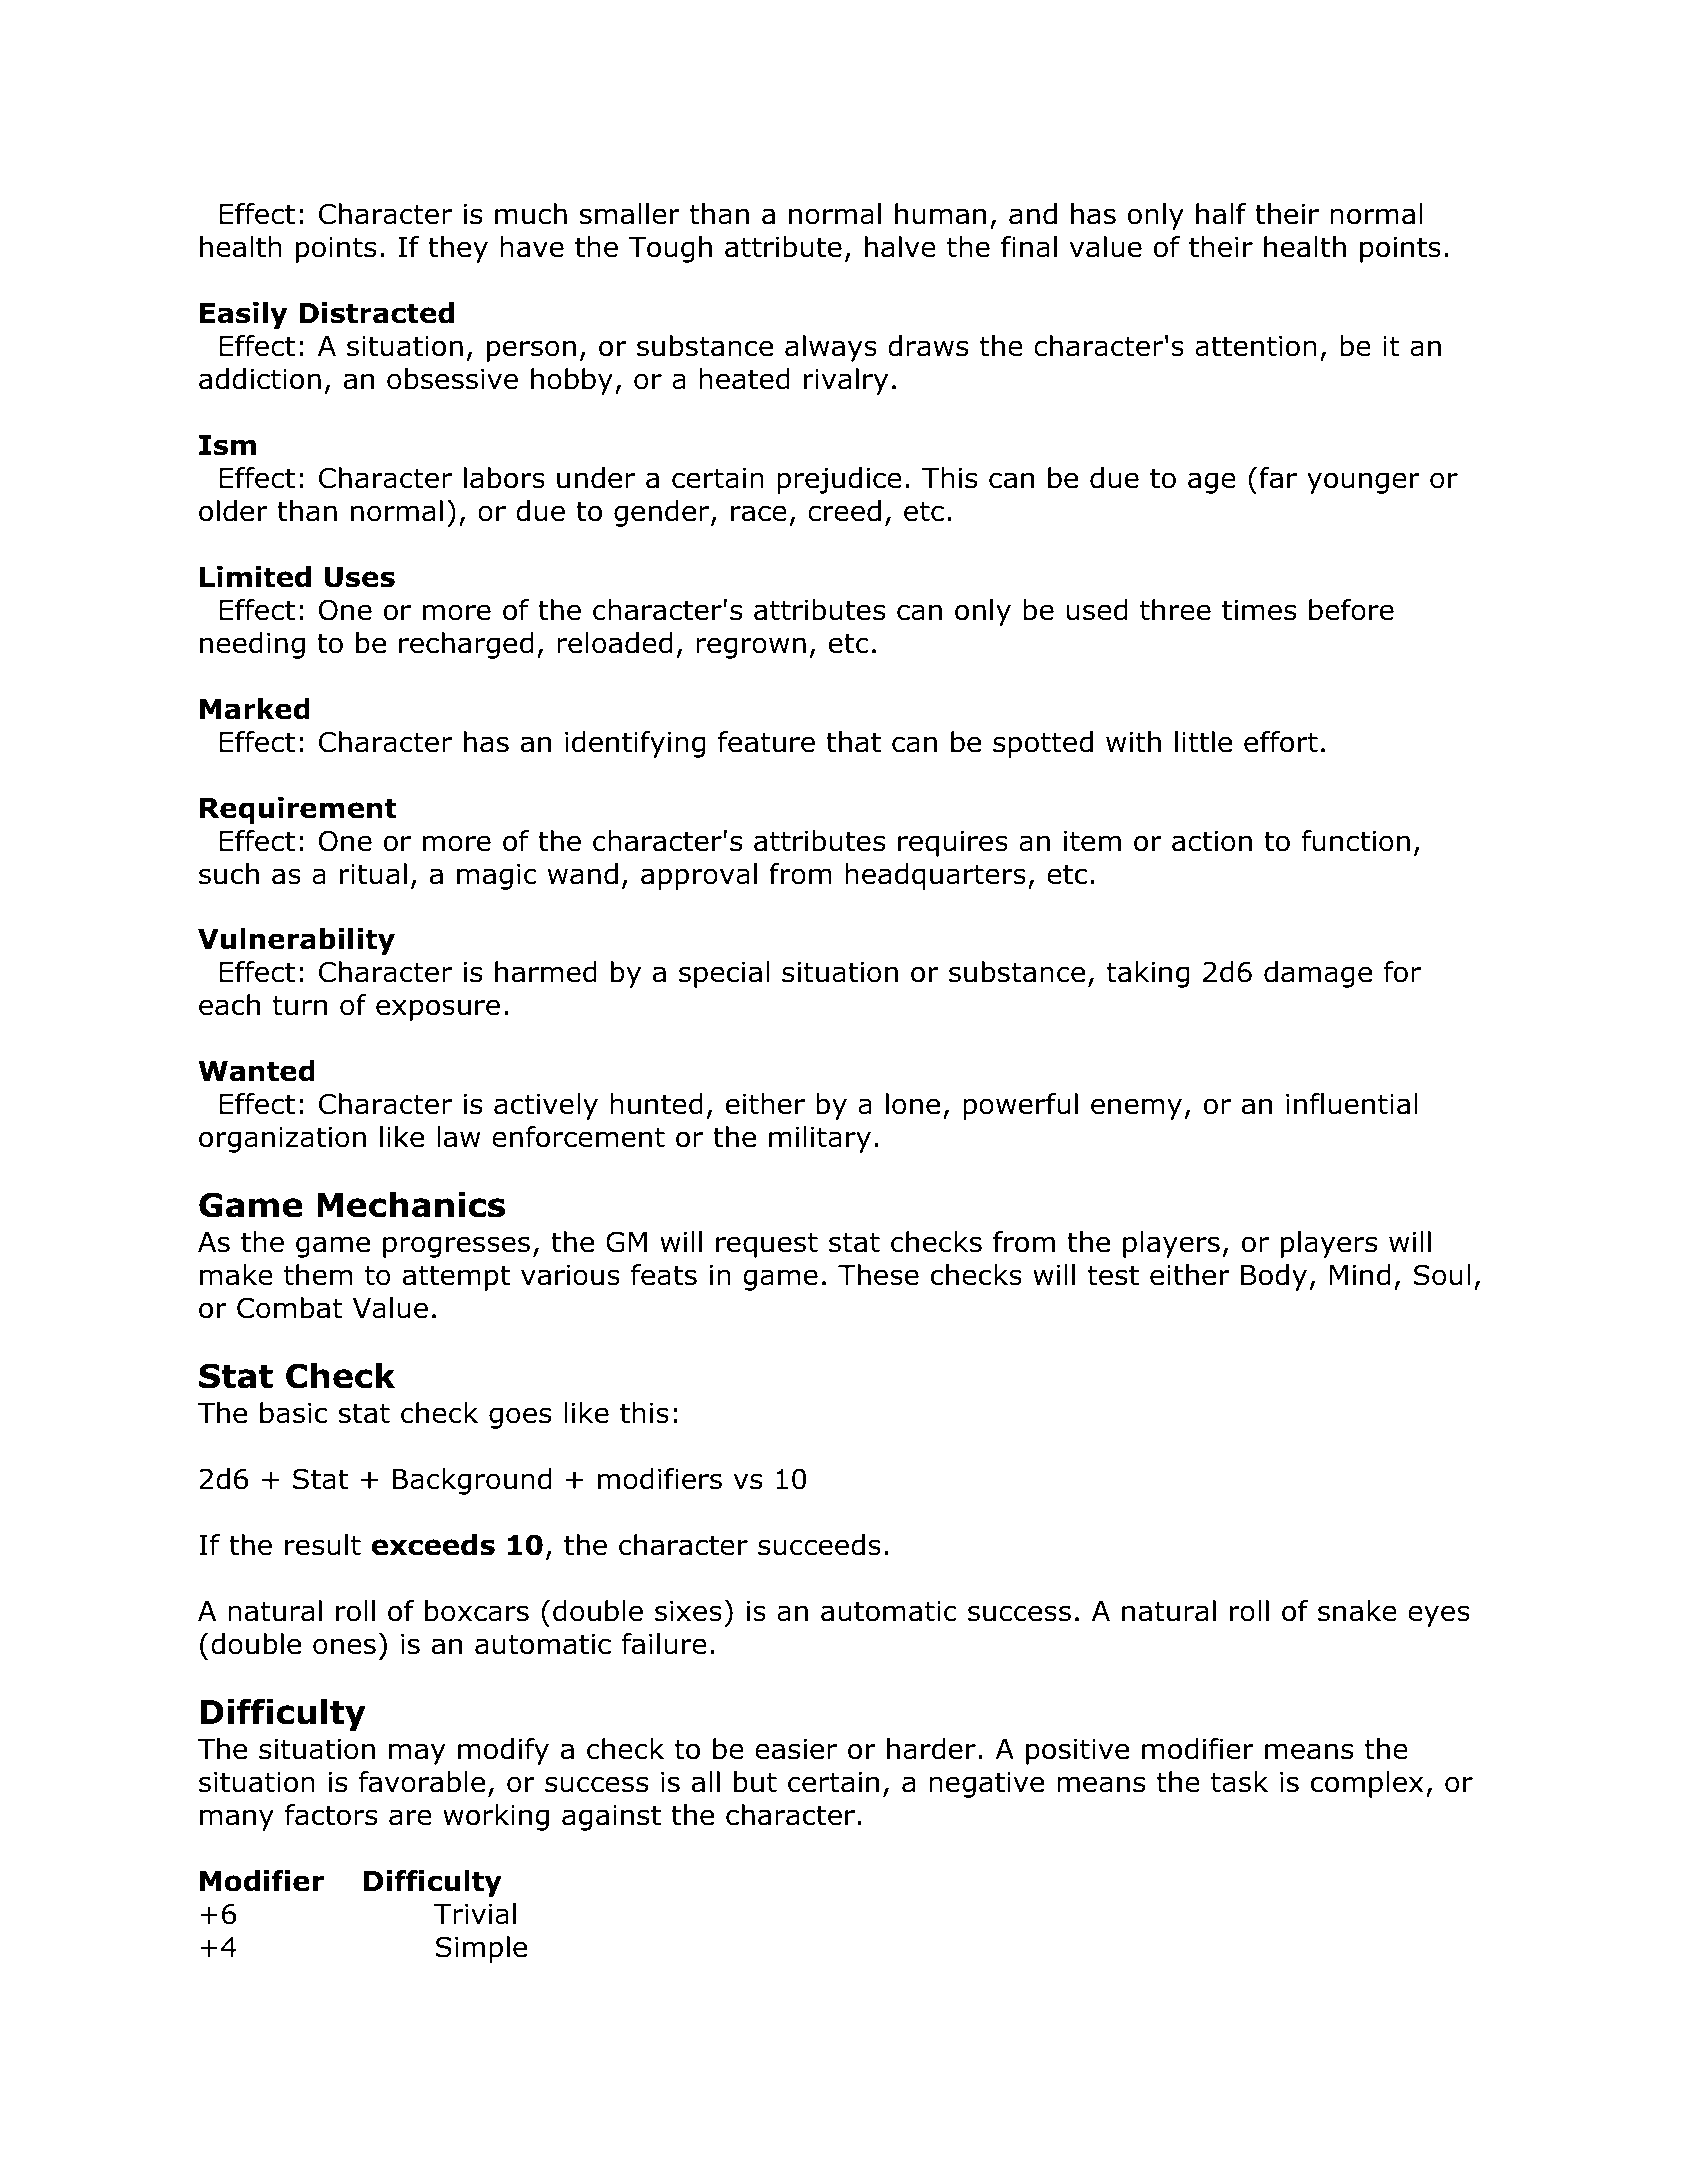  I want to click on halve, so click(900, 247).
